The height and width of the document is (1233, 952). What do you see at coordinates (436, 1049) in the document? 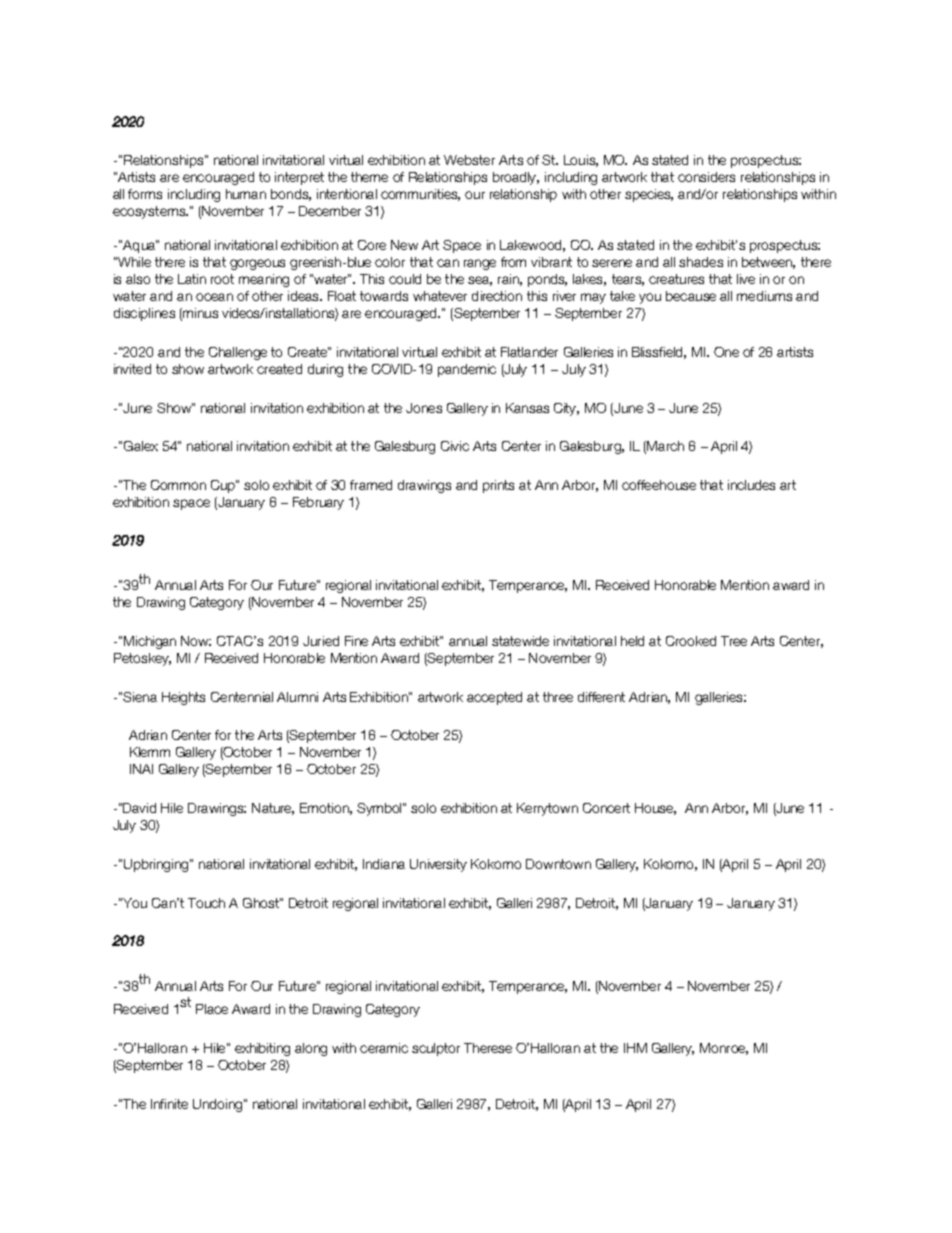
I see `sculptor` at bounding box center [436, 1049].
